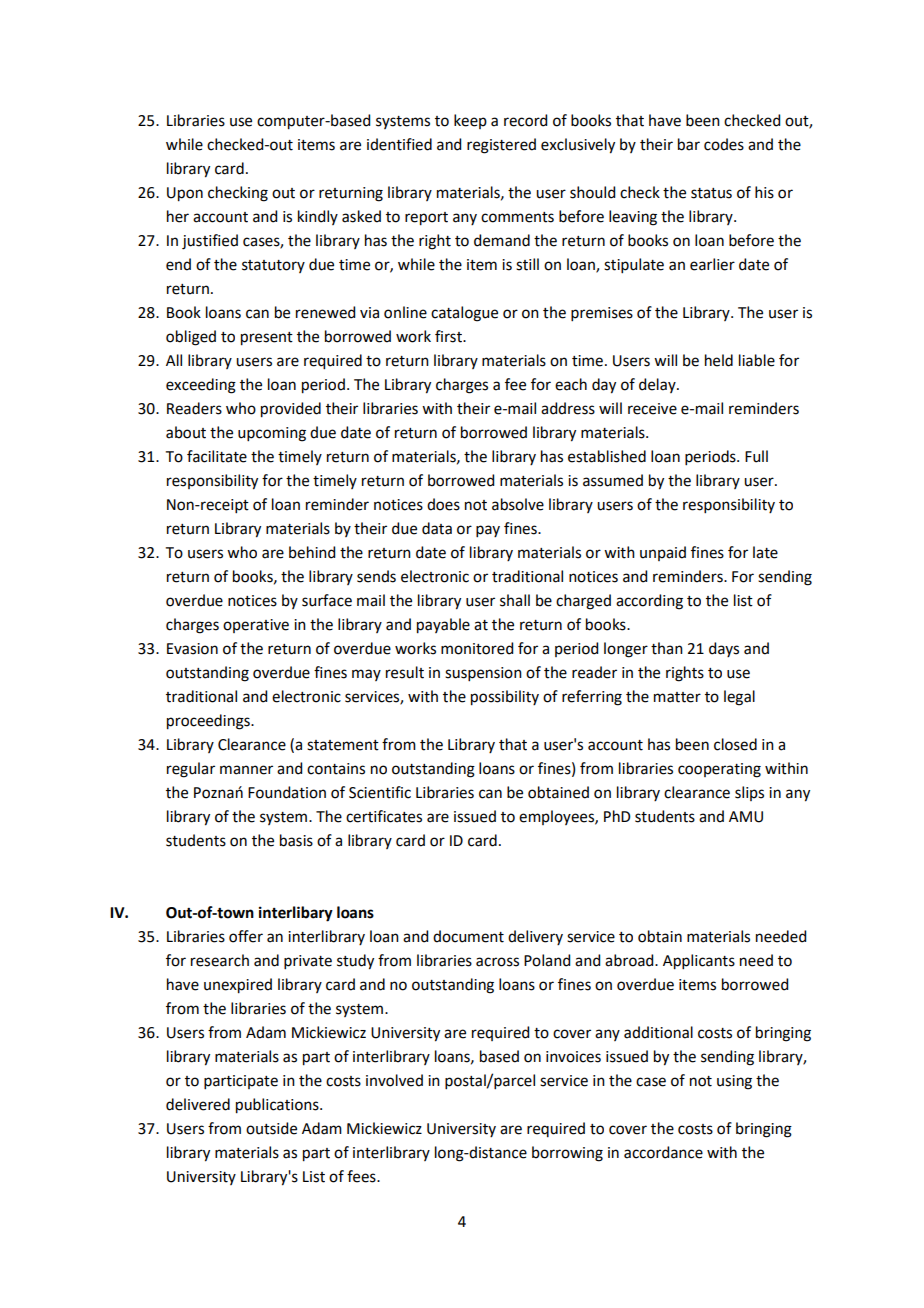 This screenshot has height=1308, width=924. What do you see at coordinates (699, 962) in the screenshot?
I see `Applicants` at bounding box center [699, 962].
